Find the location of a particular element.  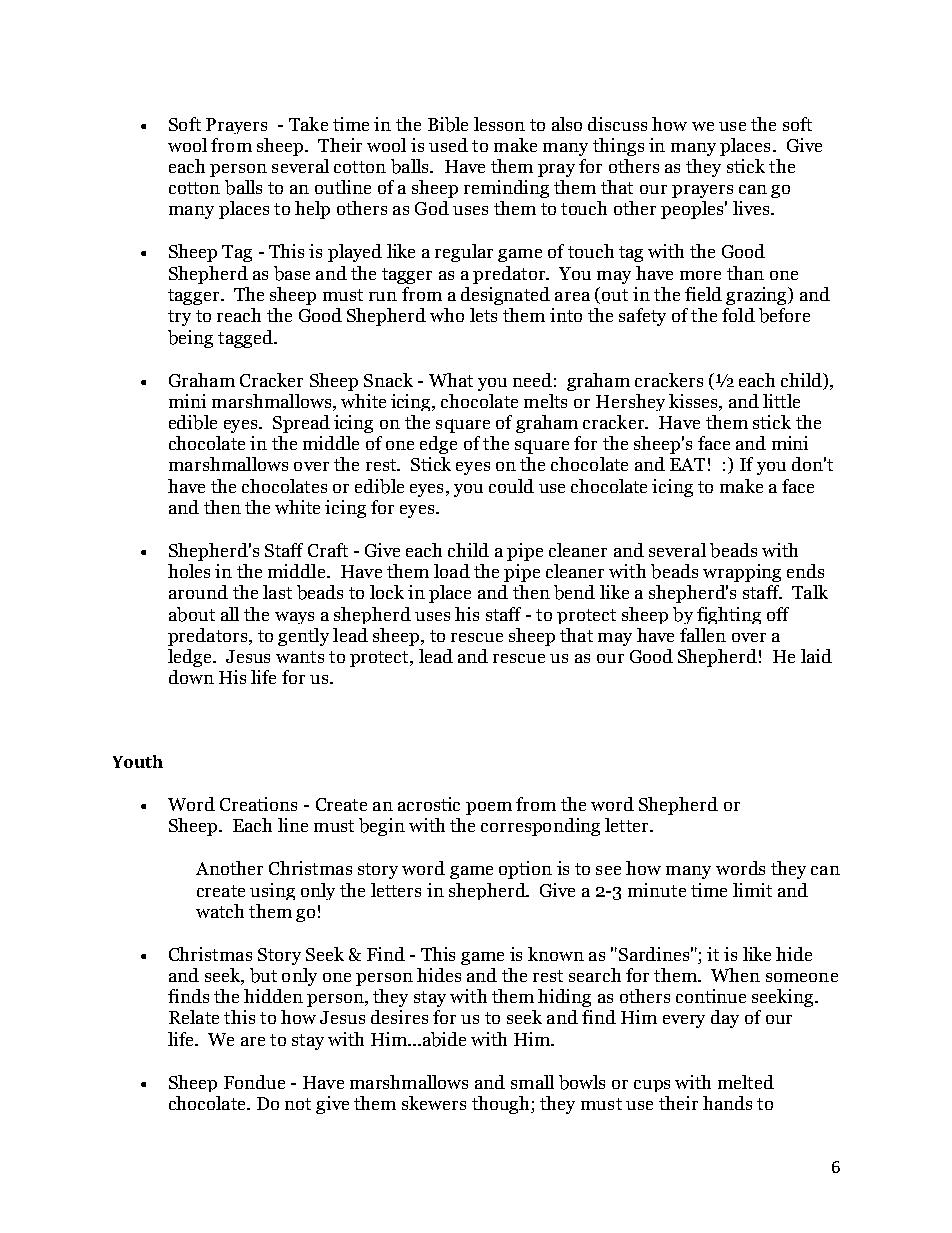

could is located at coordinates (511, 486).
